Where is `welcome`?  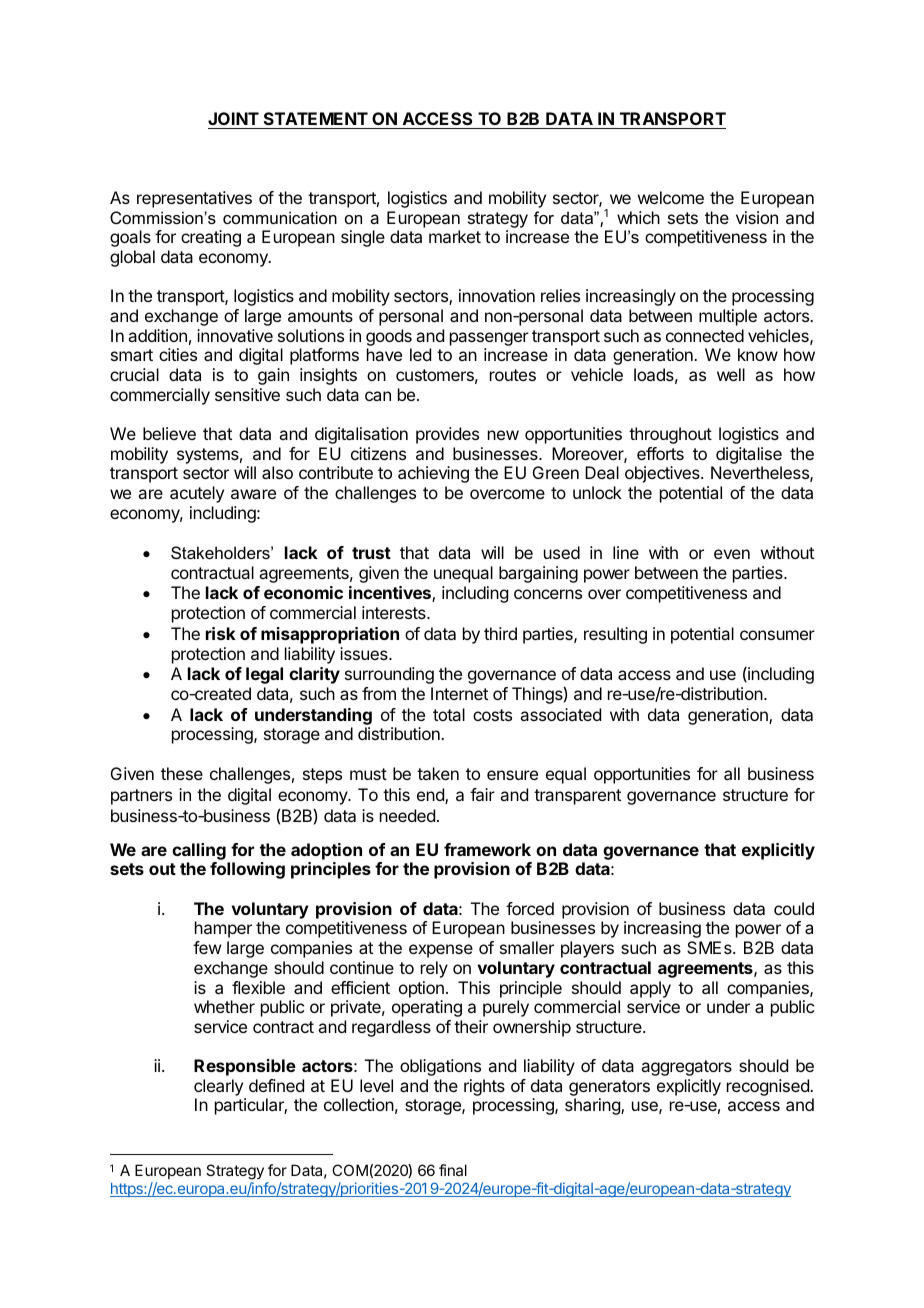
welcome is located at coordinates (671, 197).
